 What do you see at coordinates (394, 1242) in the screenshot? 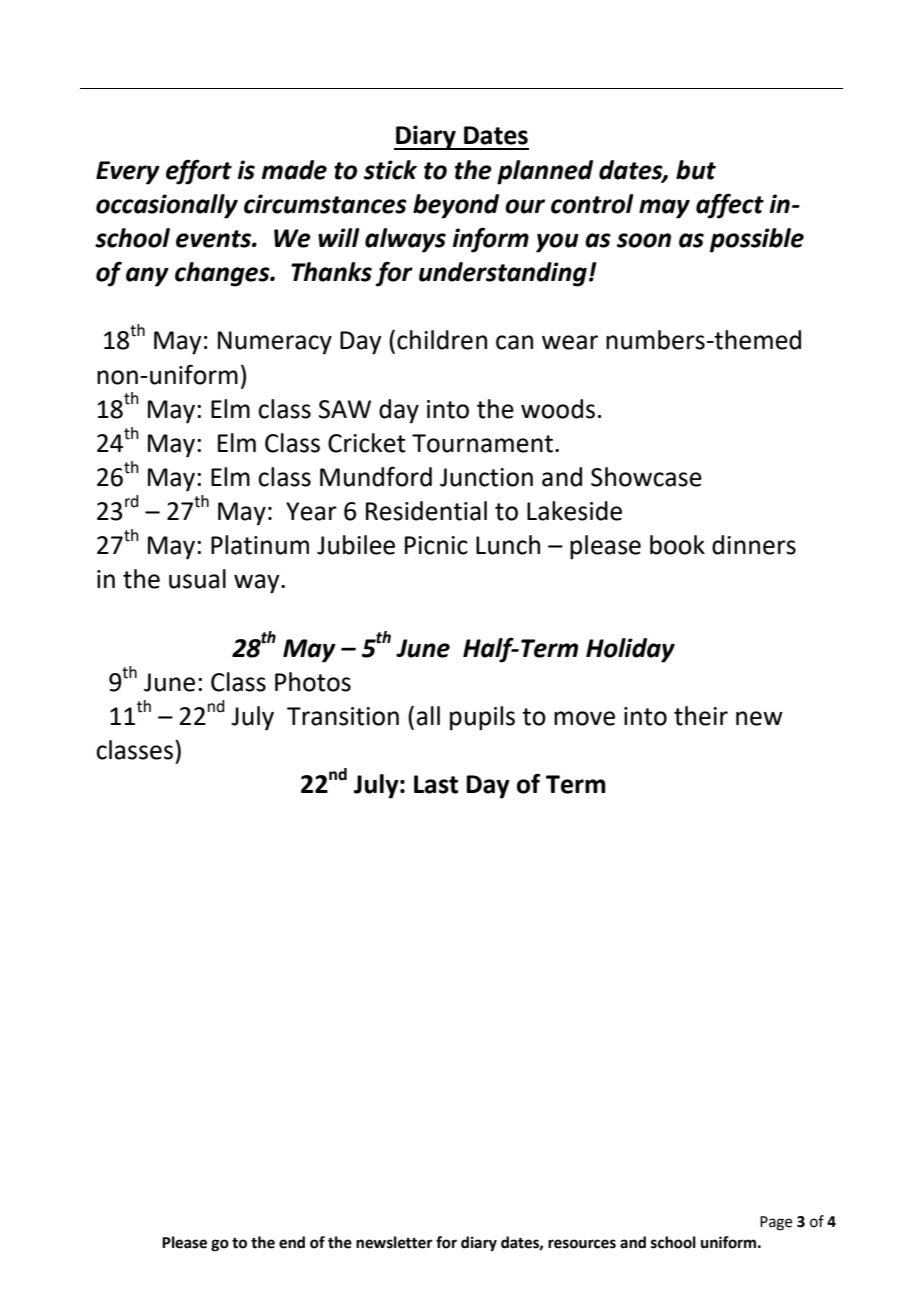
I see `newsletter` at bounding box center [394, 1242].
